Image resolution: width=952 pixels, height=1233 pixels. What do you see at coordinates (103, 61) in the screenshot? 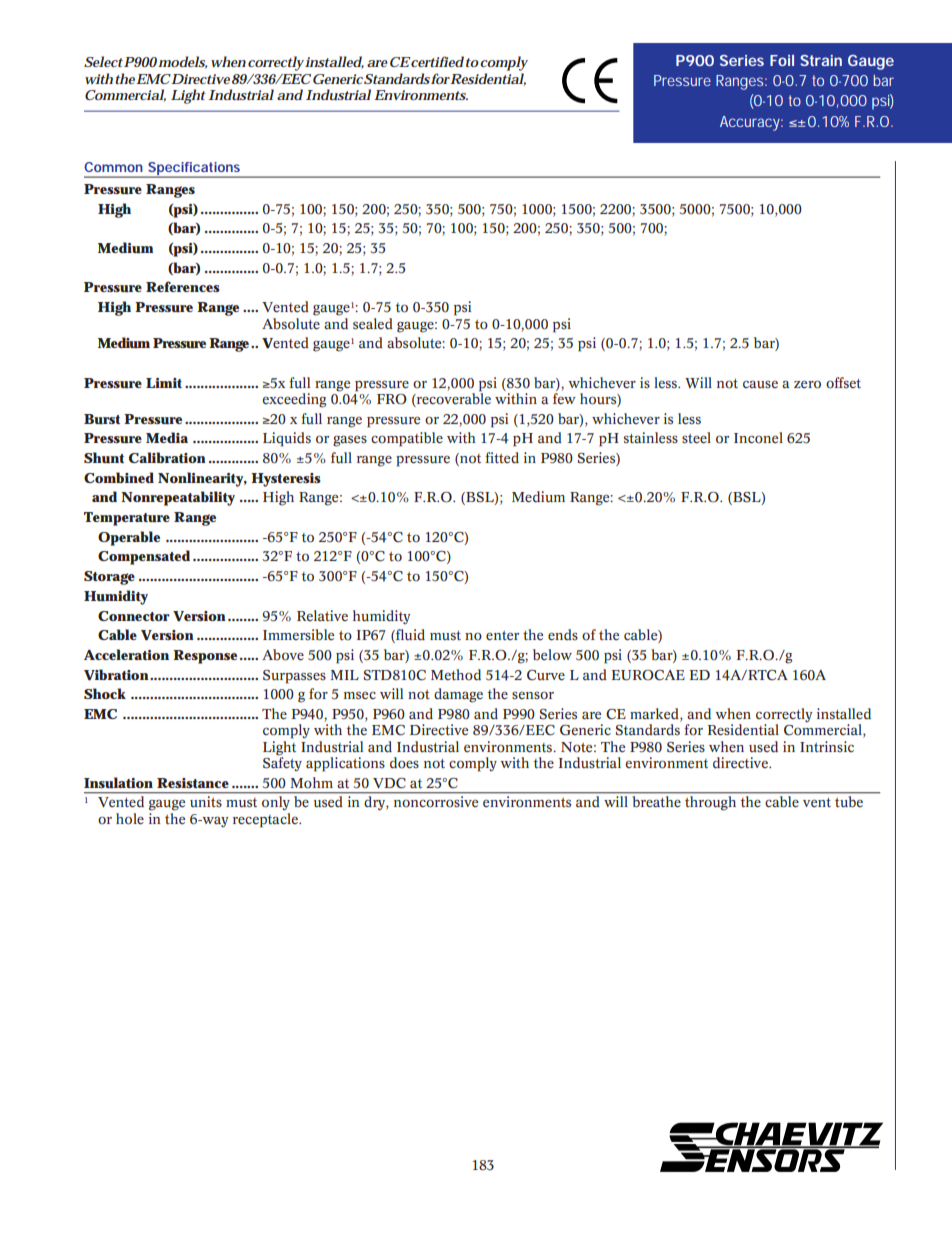
I see `Select` at bounding box center [103, 61].
